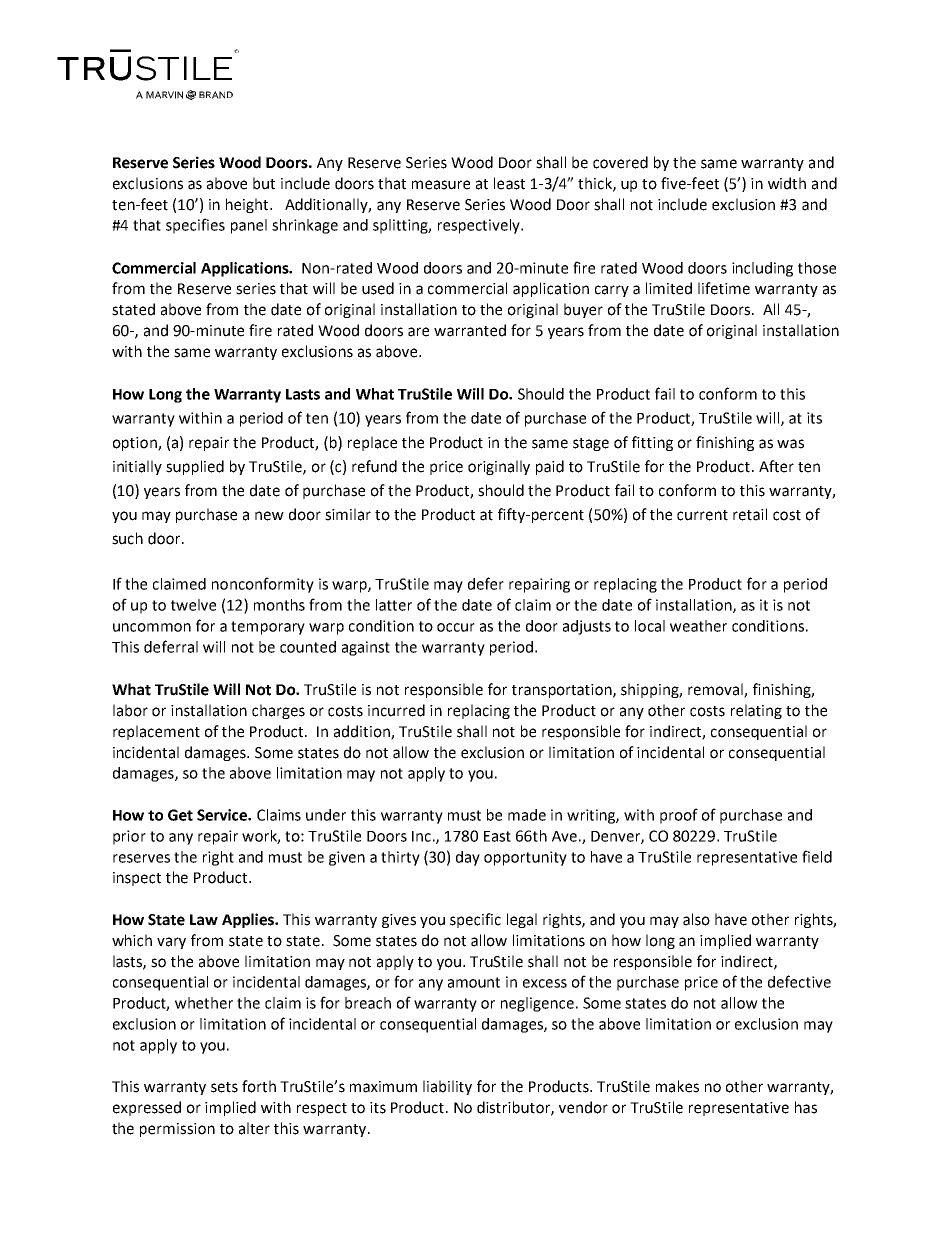 The width and height of the screenshot is (952, 1233). What do you see at coordinates (441, 185) in the screenshot?
I see `measure` at bounding box center [441, 185].
